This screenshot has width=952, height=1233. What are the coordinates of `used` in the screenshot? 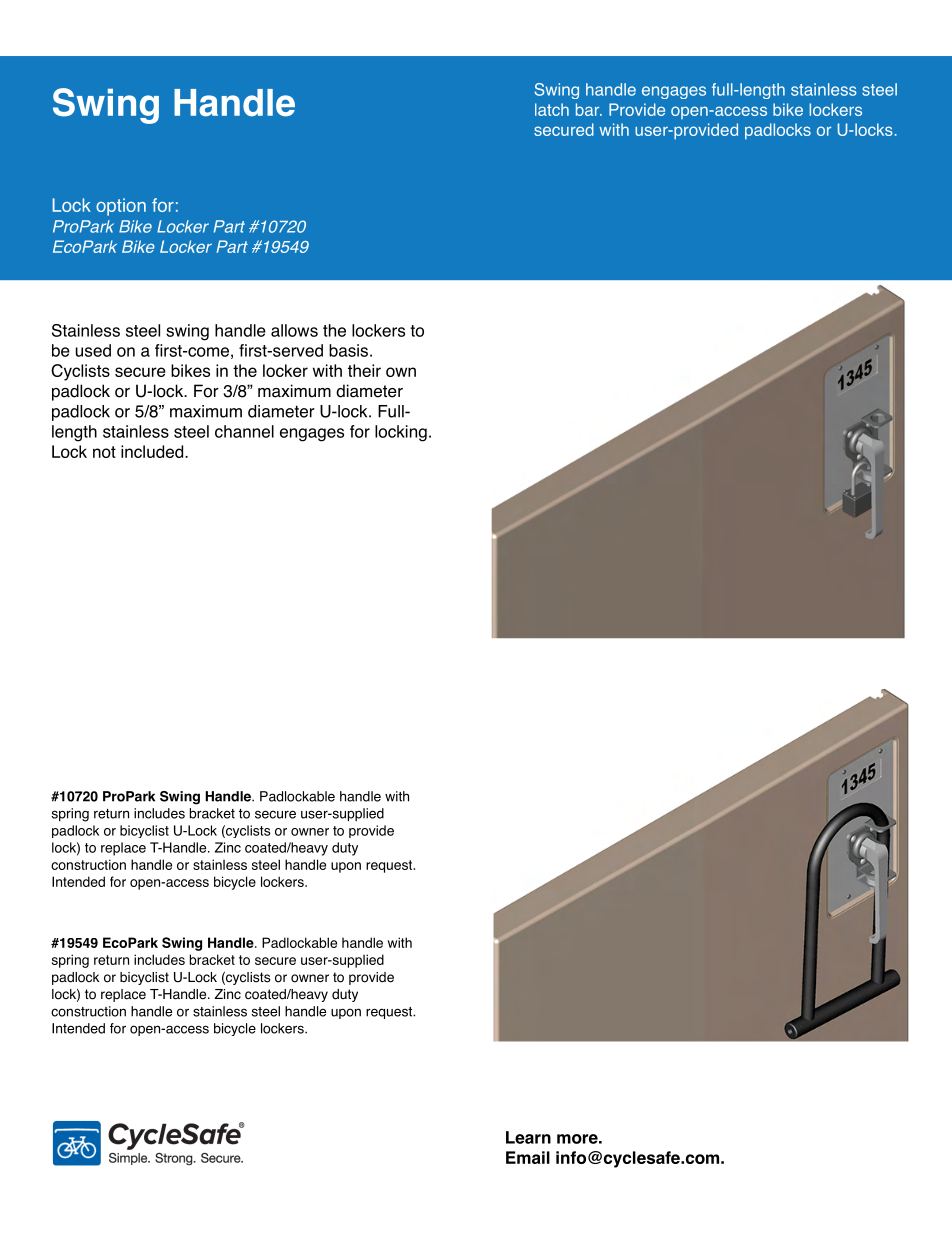 It's located at (93, 350).
